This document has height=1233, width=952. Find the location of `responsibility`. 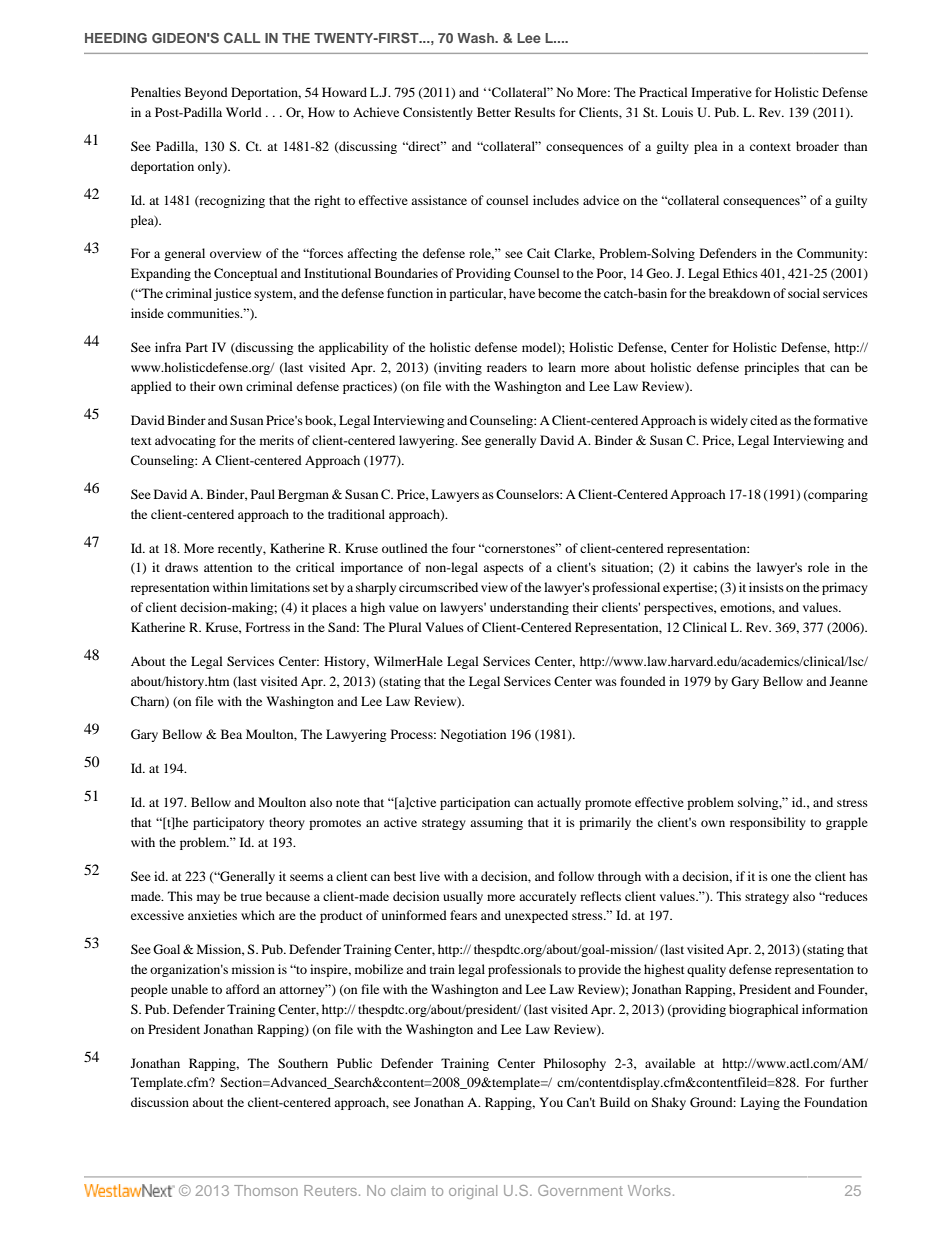

responsibility is located at coordinates (768, 823).
